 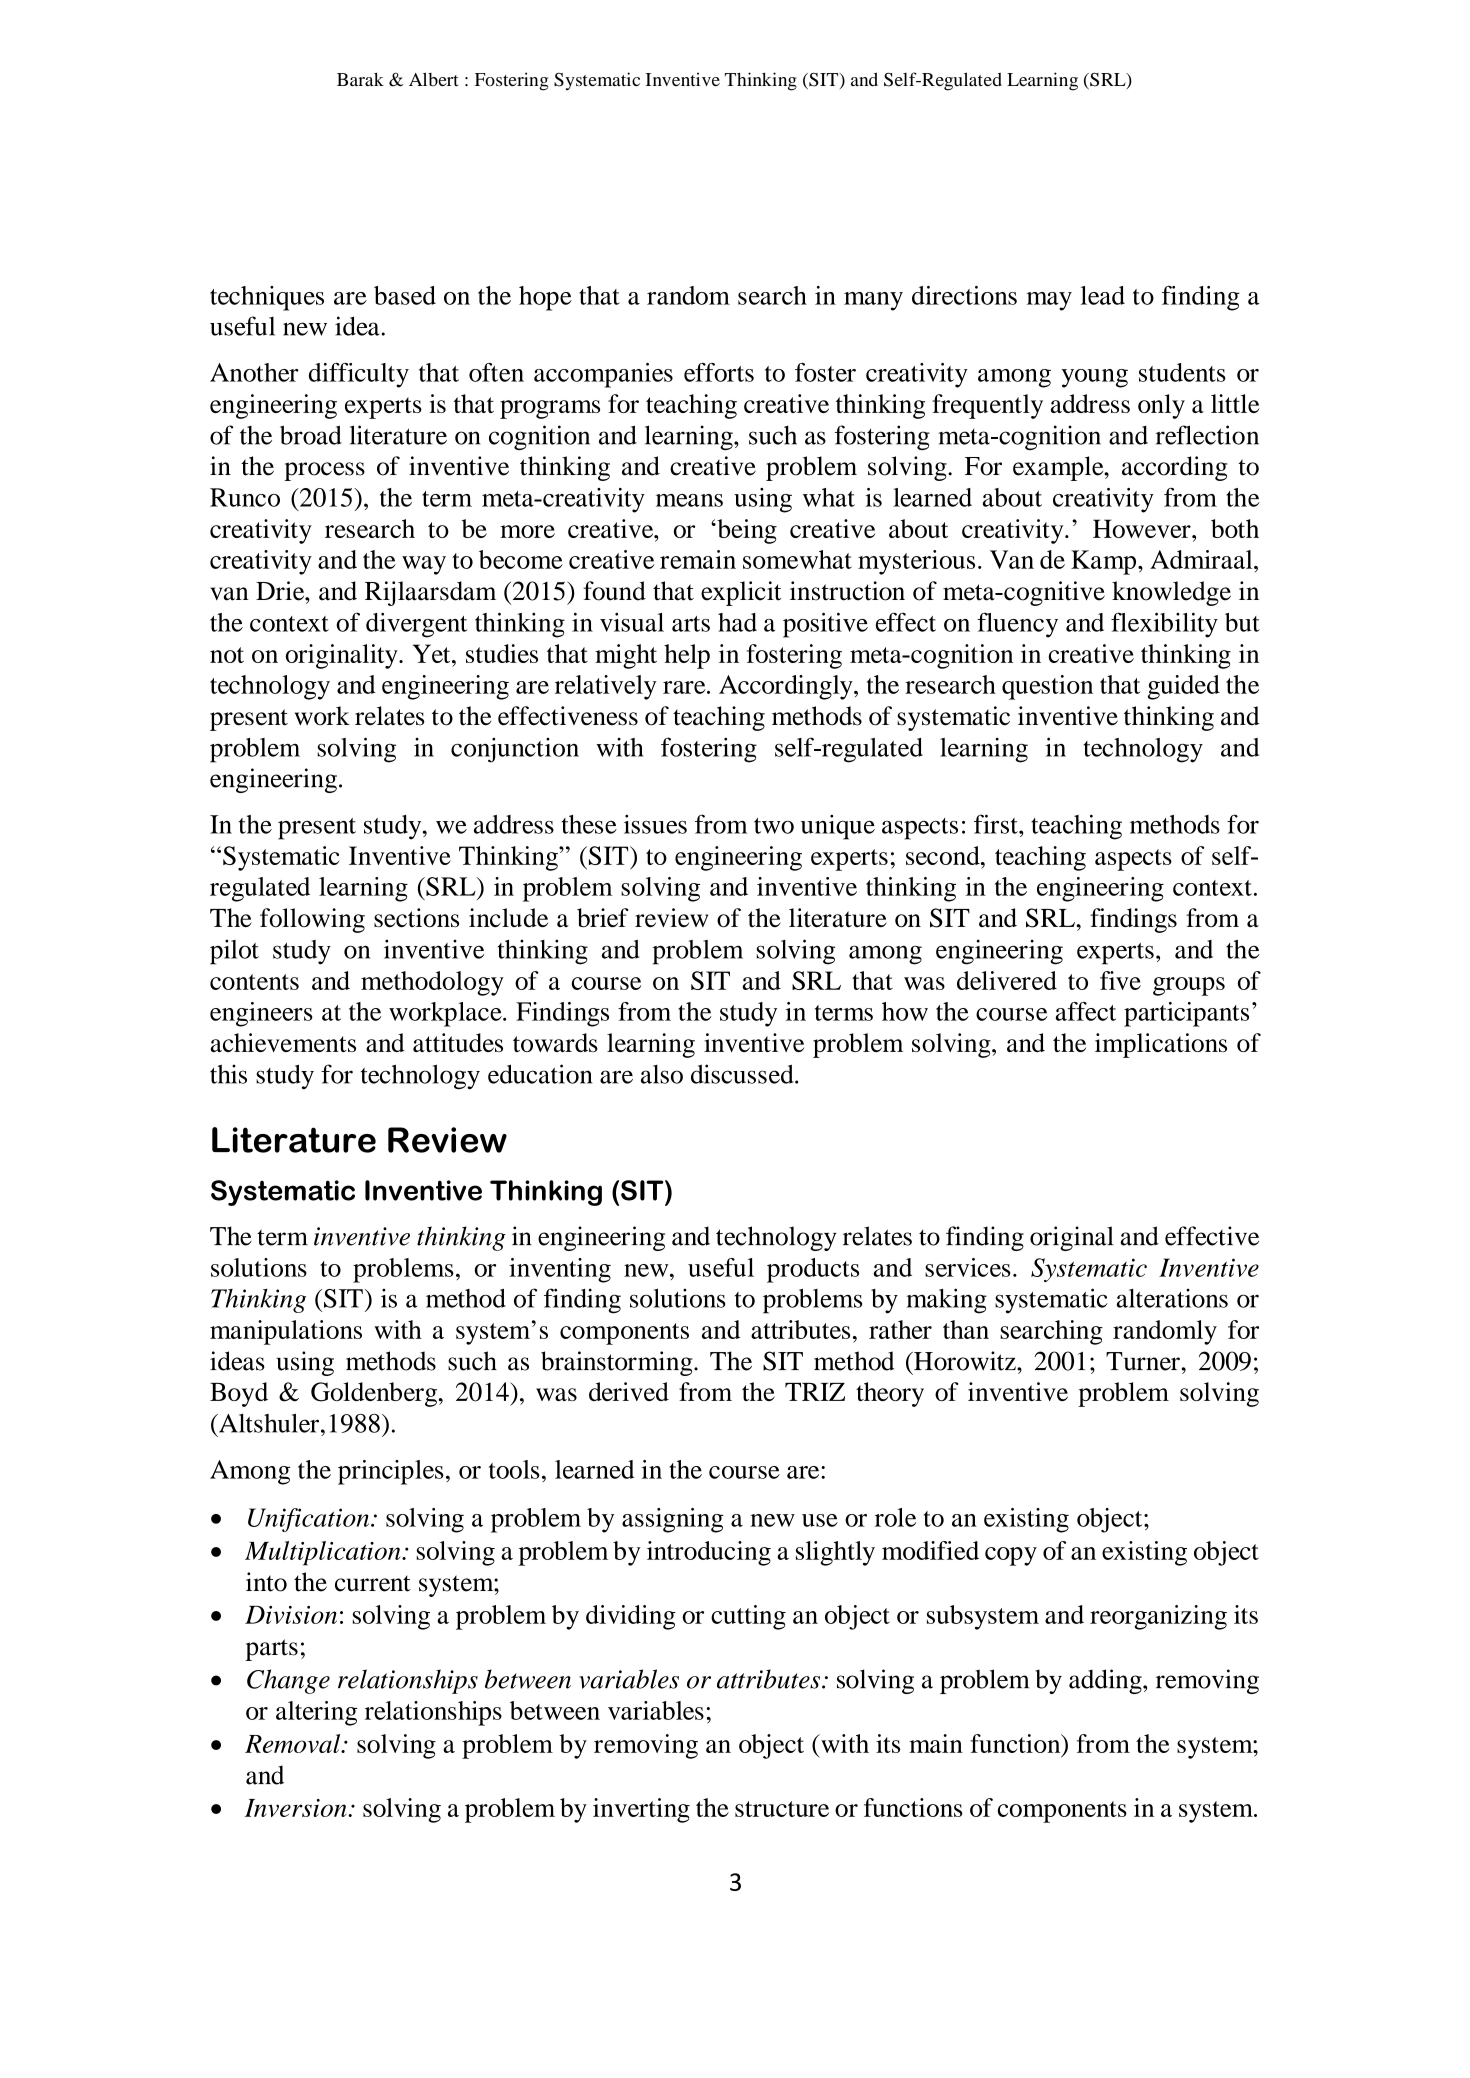 I want to click on Yet, so click(x=433, y=653).
